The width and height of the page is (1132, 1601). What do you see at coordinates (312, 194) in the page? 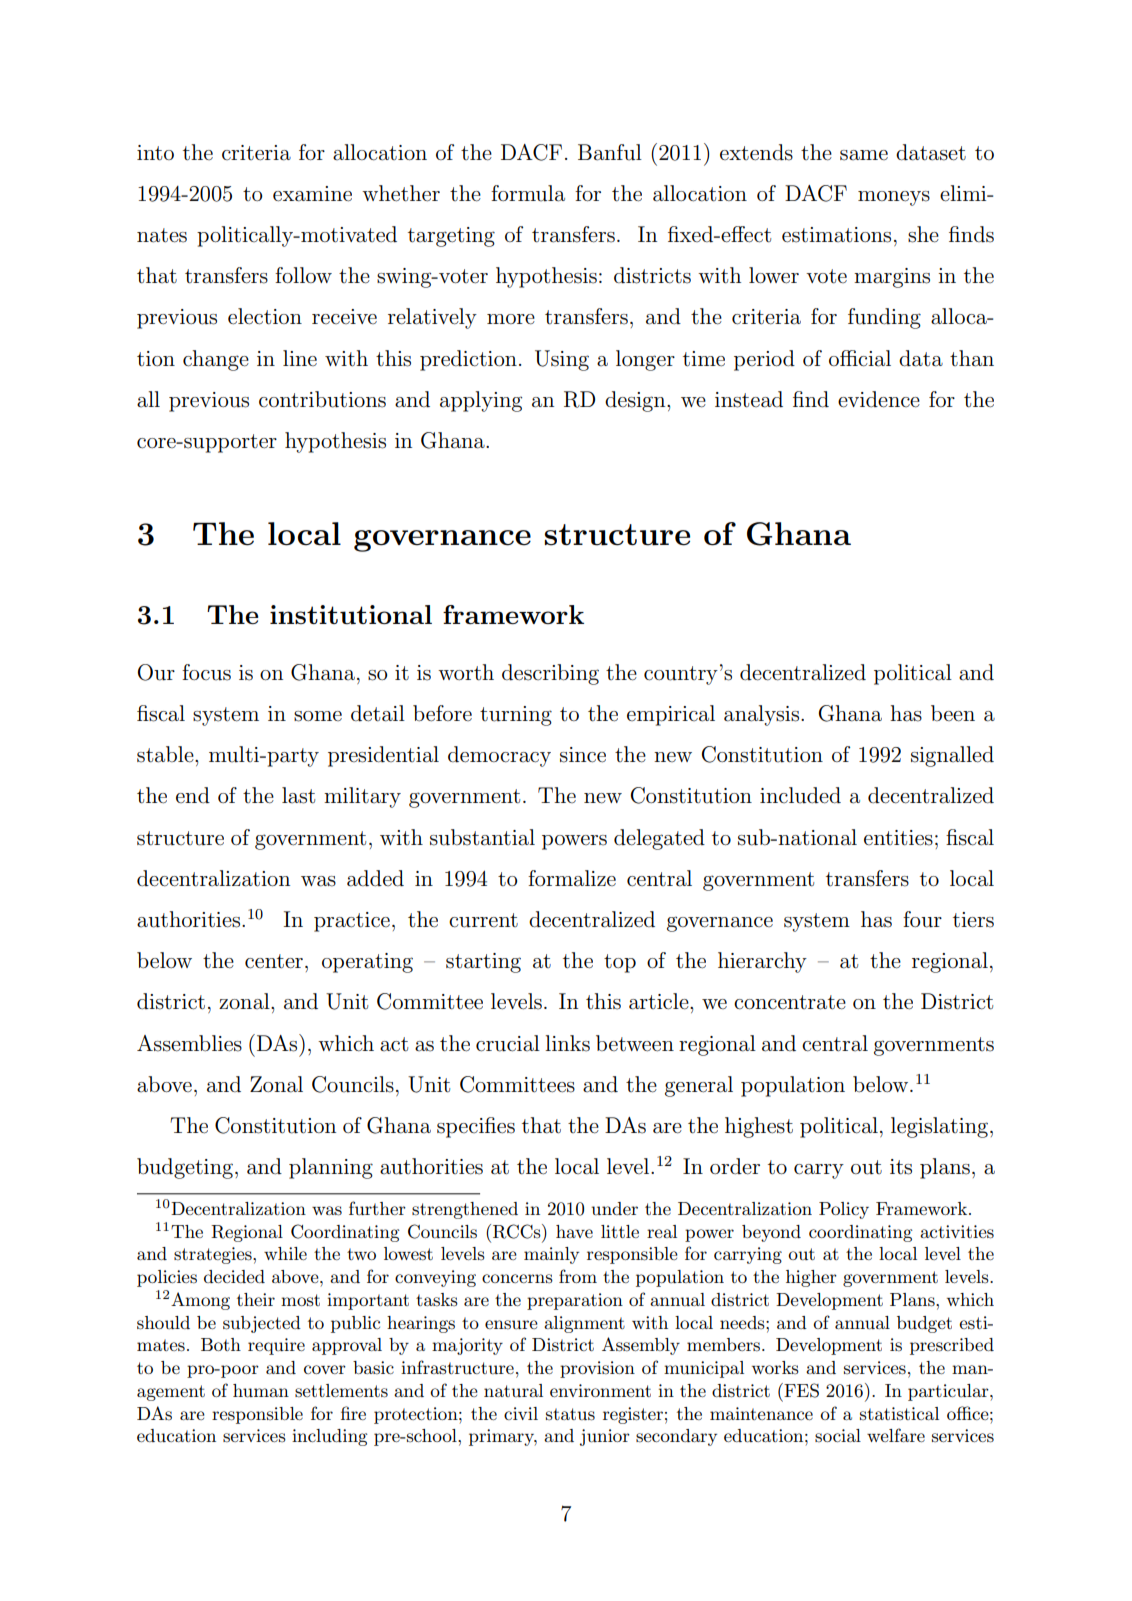
I see `examine` at bounding box center [312, 194].
